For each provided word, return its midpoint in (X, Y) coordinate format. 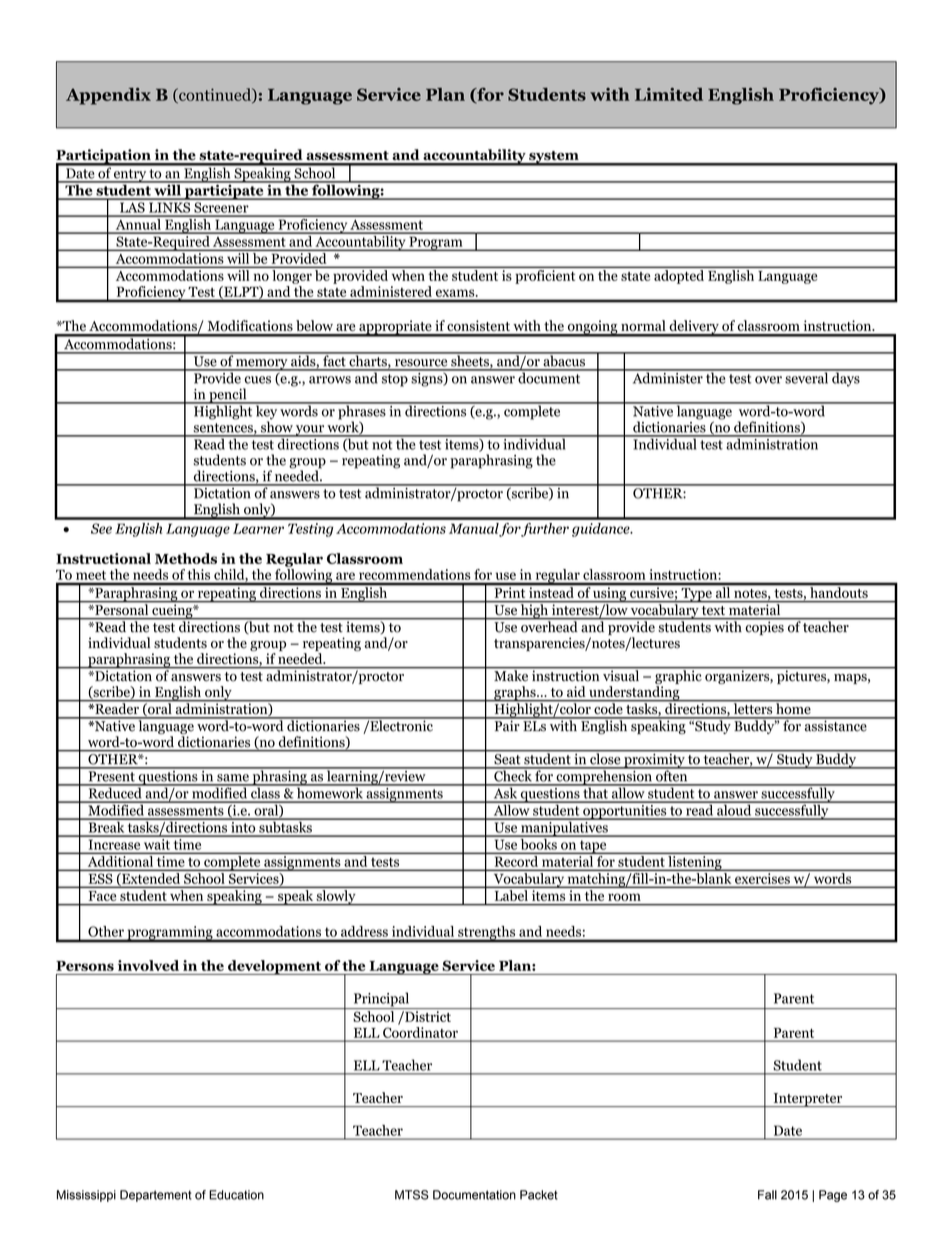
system (554, 158)
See (101, 528)
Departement (156, 1196)
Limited (669, 94)
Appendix (108, 96)
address (364, 931)
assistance (835, 725)
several (807, 377)
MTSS (412, 1195)
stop (395, 380)
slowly (336, 897)
